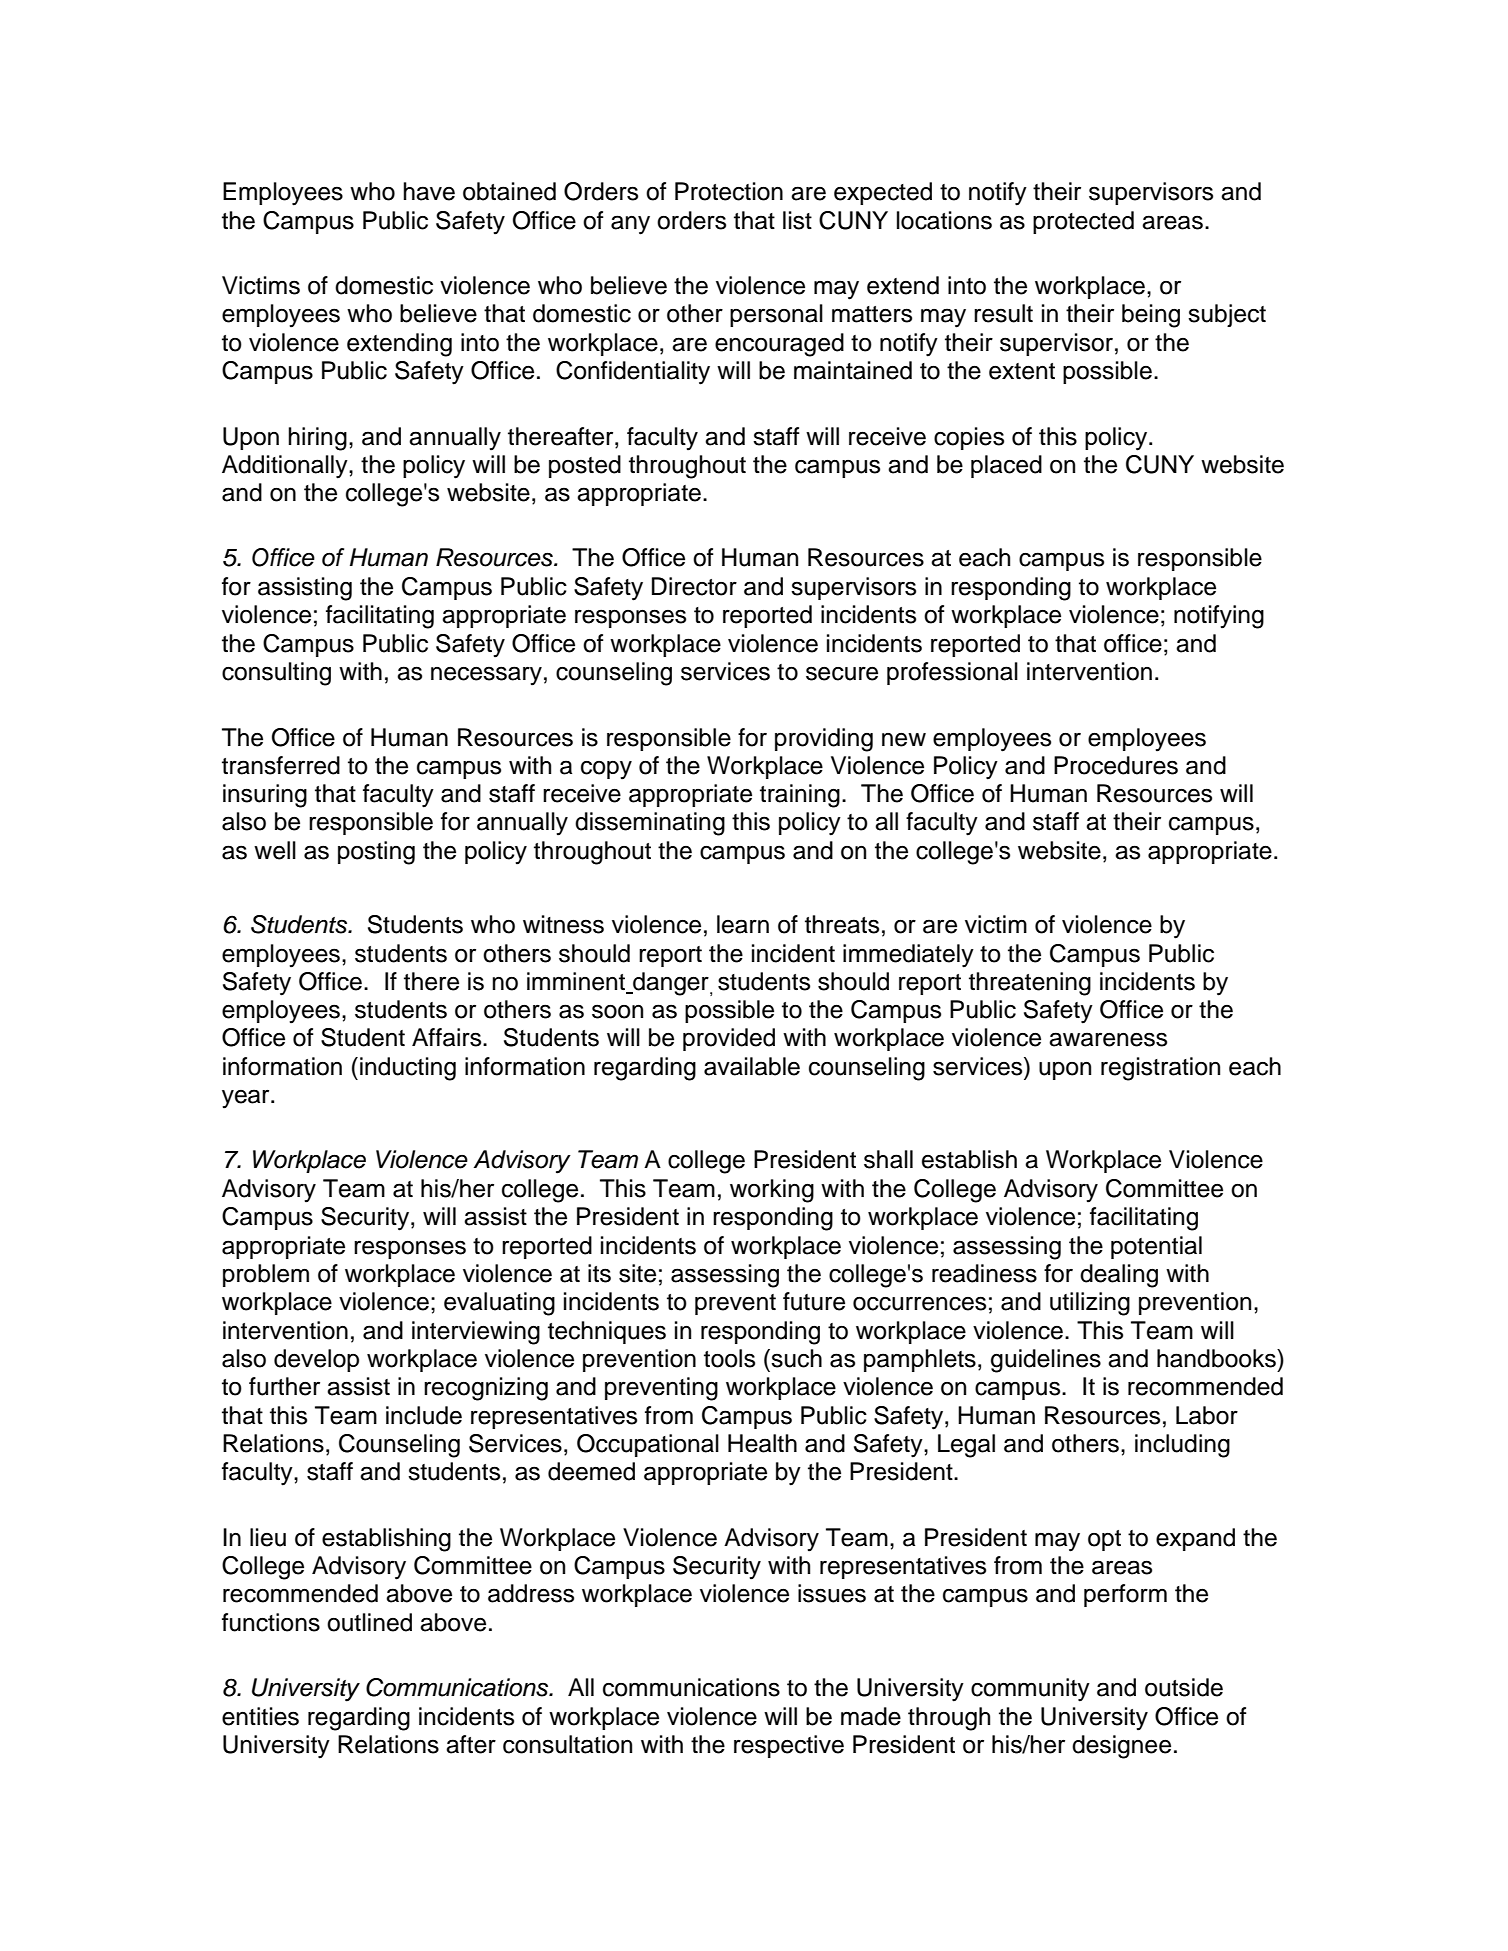 The width and height of the screenshot is (1508, 1951). What do you see at coordinates (369, 1622) in the screenshot?
I see `outlined` at bounding box center [369, 1622].
